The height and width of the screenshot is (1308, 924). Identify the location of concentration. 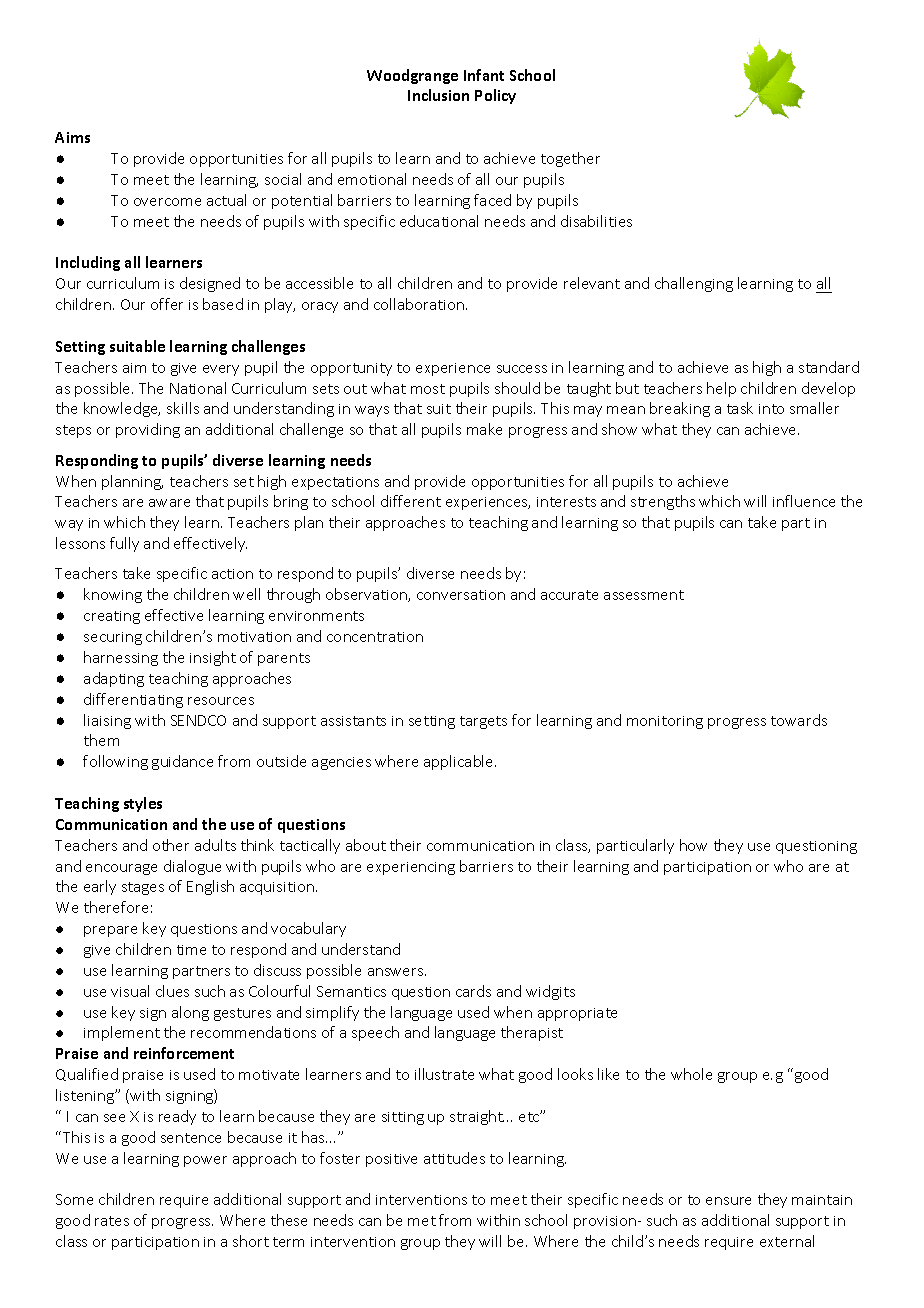
(375, 637).
